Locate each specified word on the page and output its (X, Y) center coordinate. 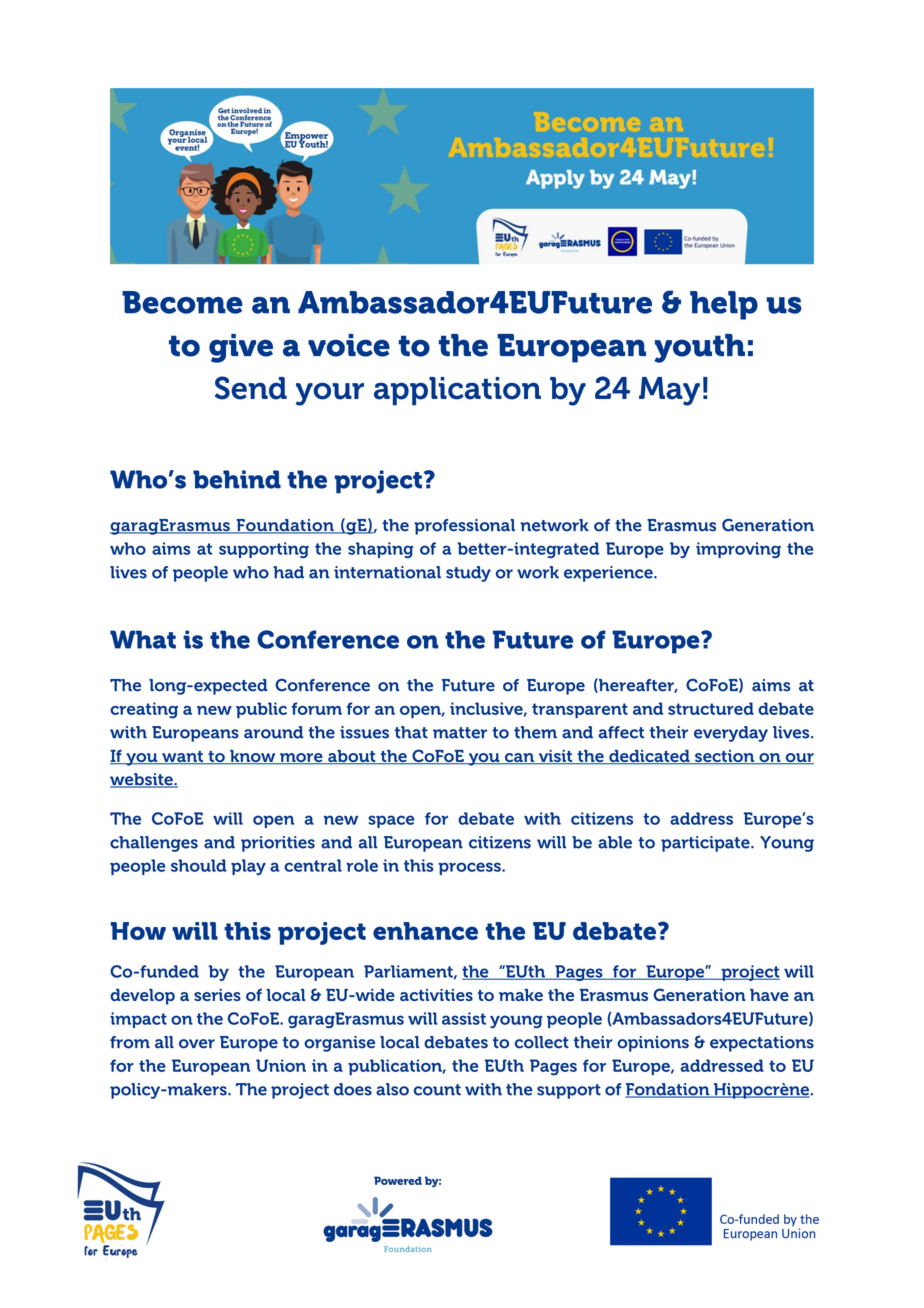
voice (349, 345)
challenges (154, 844)
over (197, 1044)
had (288, 572)
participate (706, 844)
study (468, 574)
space (391, 821)
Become (182, 302)
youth (699, 348)
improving (738, 550)
